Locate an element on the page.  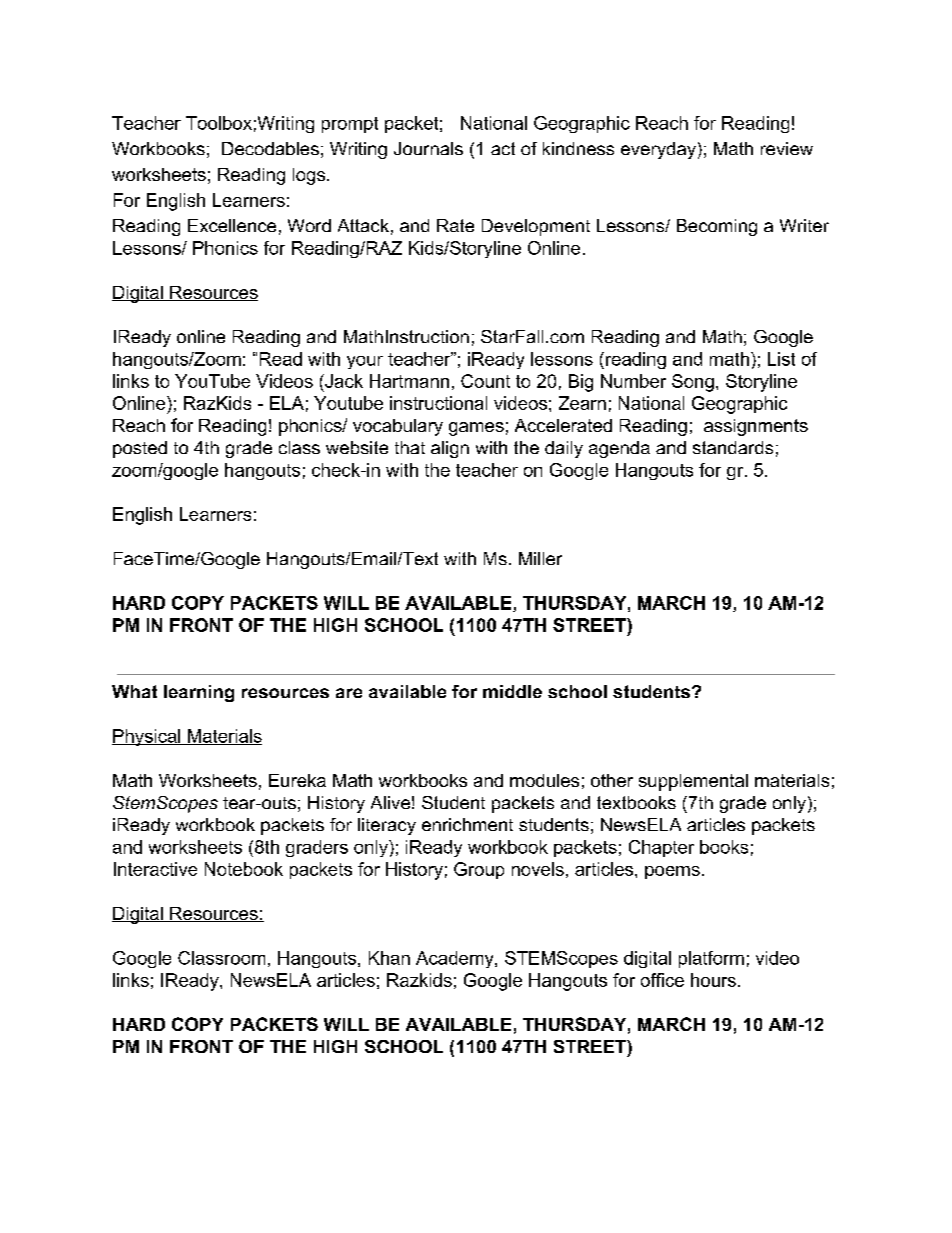
posted is located at coordinates (140, 449).
